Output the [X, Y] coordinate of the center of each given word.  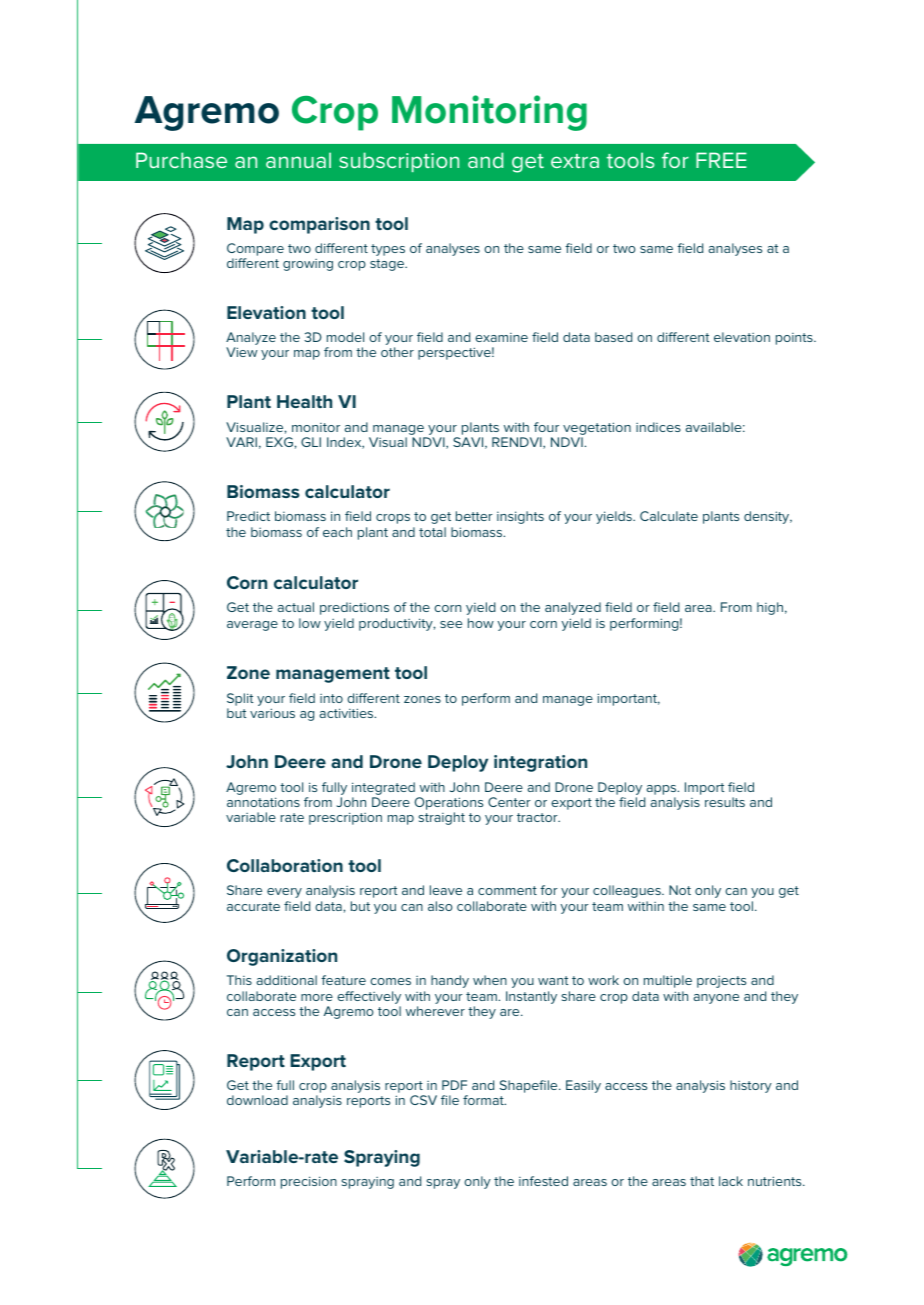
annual [298, 160]
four [546, 427]
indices [658, 427]
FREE [721, 160]
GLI [311, 442]
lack [731, 1181]
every [284, 893]
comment [507, 890]
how [481, 623]
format [484, 1100]
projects [721, 982]
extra [575, 161]
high [770, 608]
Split [240, 699]
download [257, 1100]
